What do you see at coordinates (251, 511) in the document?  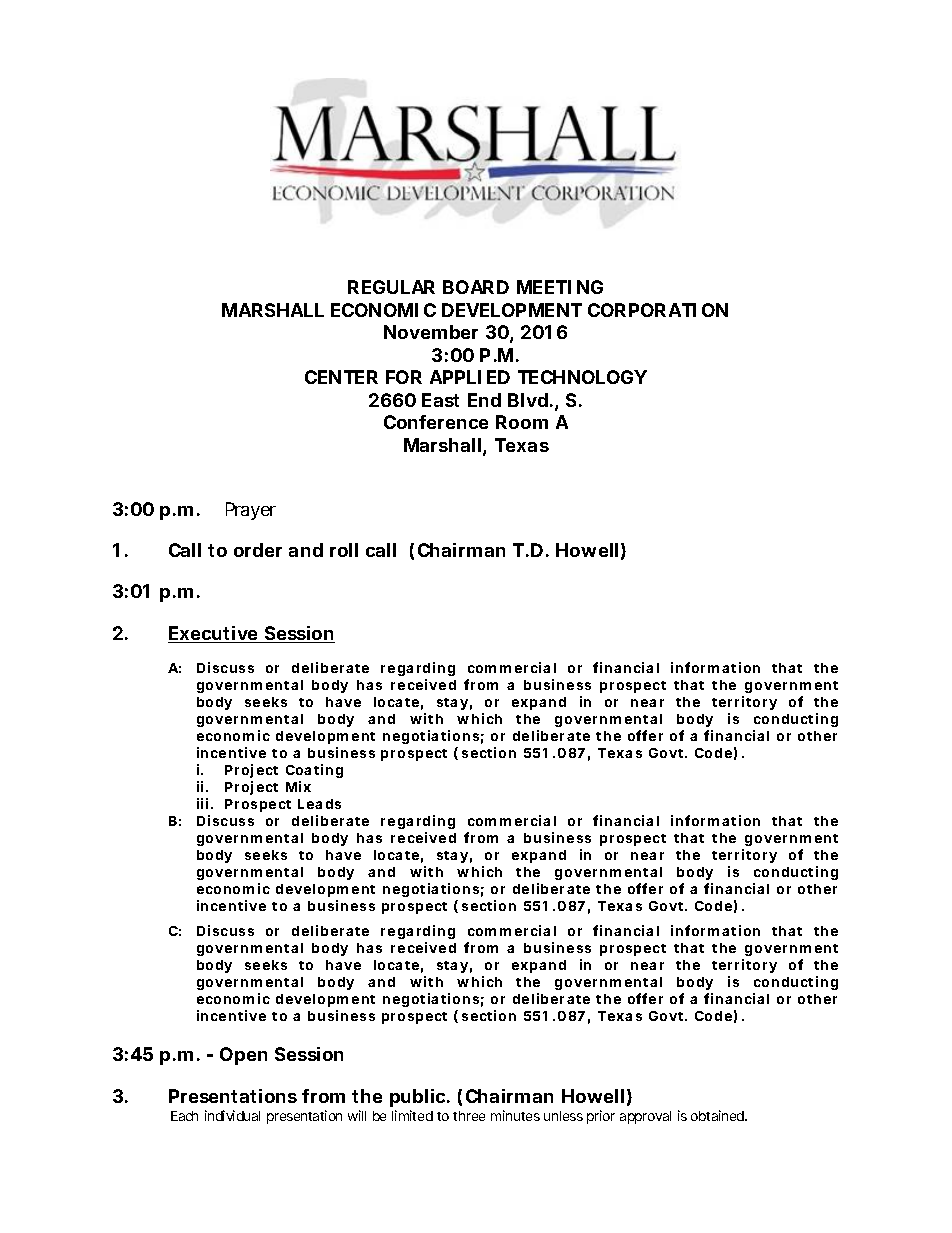 I see `Prayer` at bounding box center [251, 511].
